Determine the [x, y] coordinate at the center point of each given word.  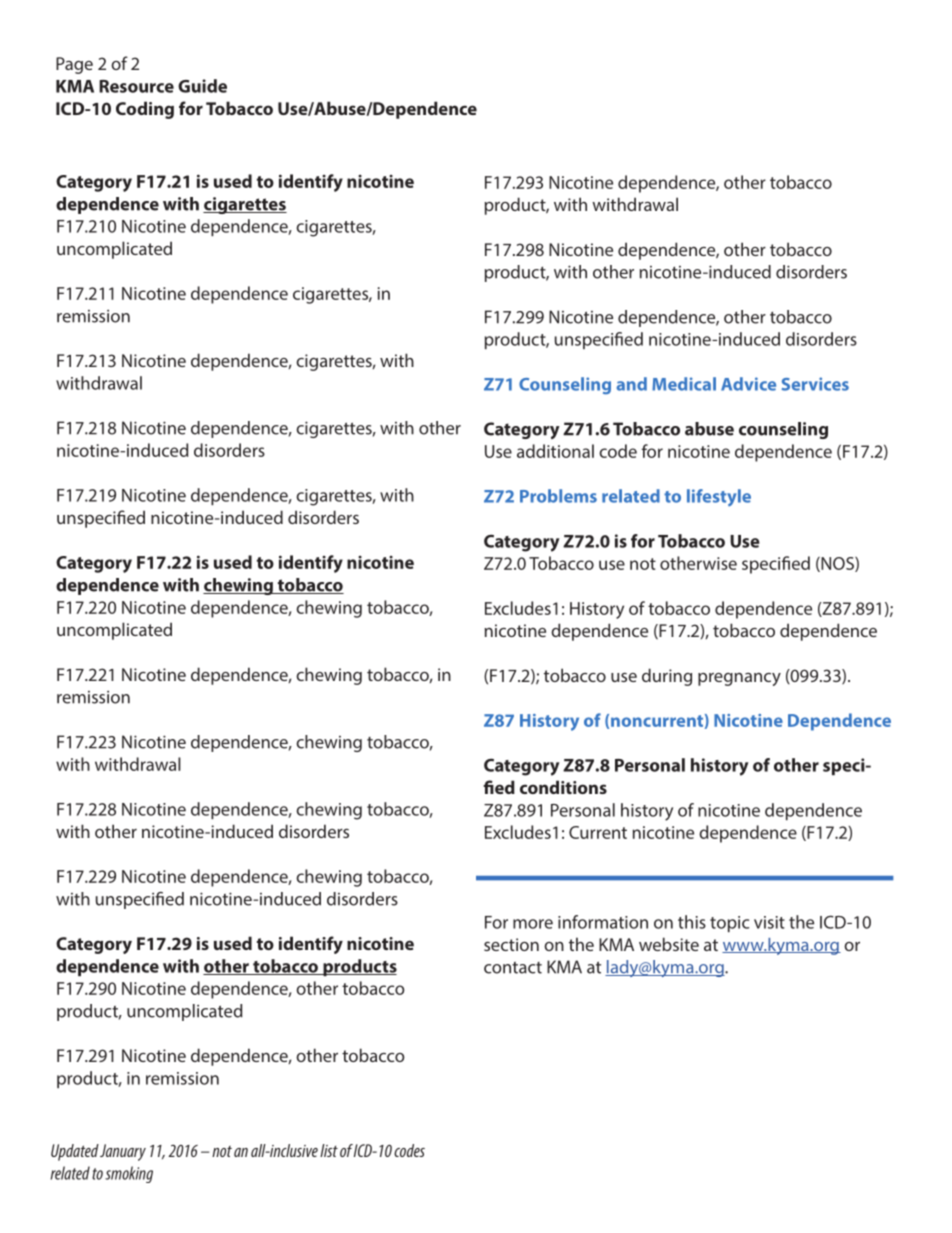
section [511, 944]
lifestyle [719, 498]
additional [555, 451]
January [123, 1152]
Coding [145, 110]
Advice [748, 384]
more [533, 924]
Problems [558, 496]
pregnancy [739, 679]
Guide [202, 86]
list [329, 1150]
